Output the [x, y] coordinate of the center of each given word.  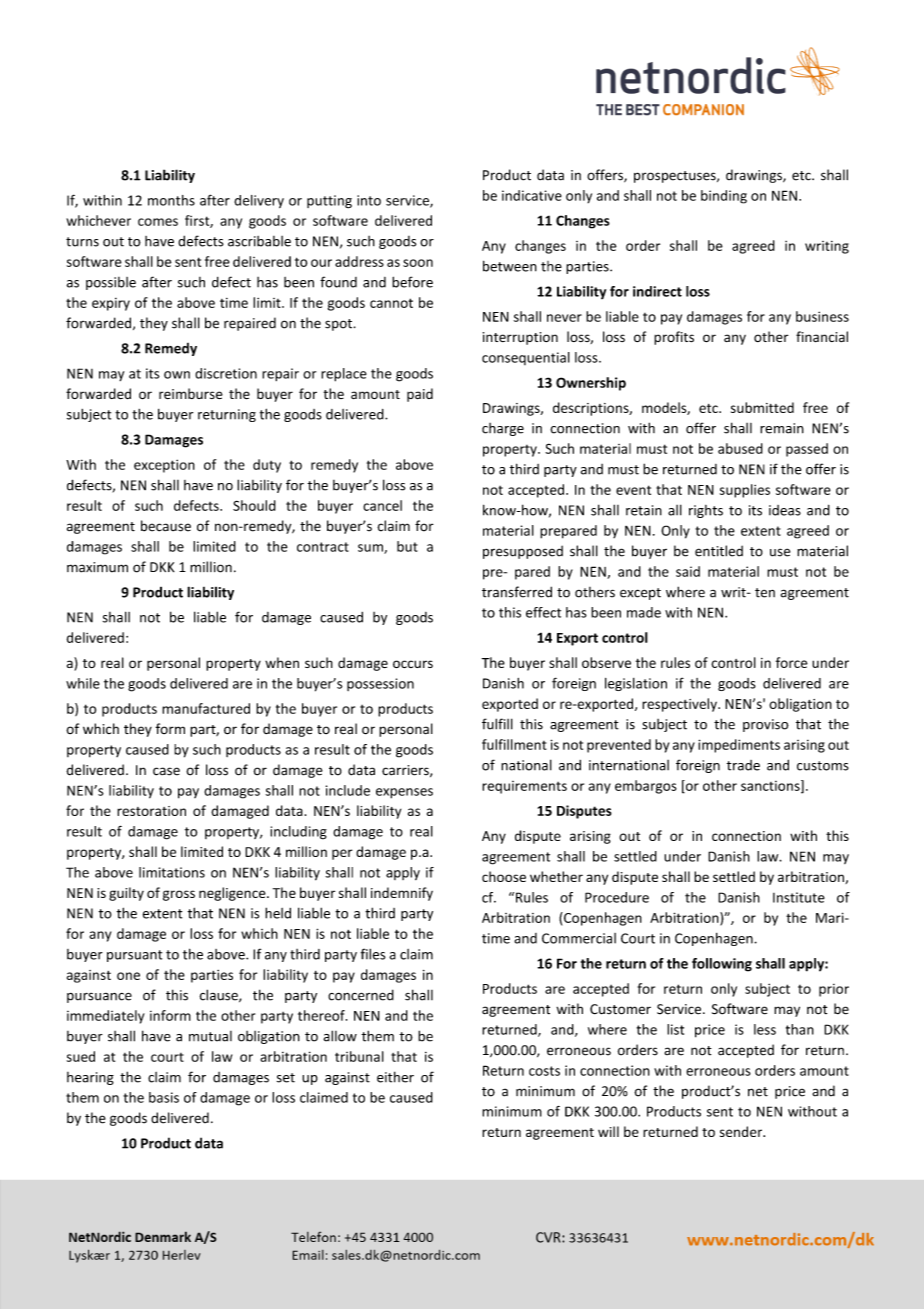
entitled [719, 551]
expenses [404, 793]
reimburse [191, 393]
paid [420, 395]
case [166, 771]
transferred [517, 592]
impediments [739, 746]
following [722, 965]
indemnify [402, 894]
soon [418, 263]
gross [179, 895]
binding [724, 197]
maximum [97, 567]
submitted [762, 407]
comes [158, 222]
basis [164, 1097]
